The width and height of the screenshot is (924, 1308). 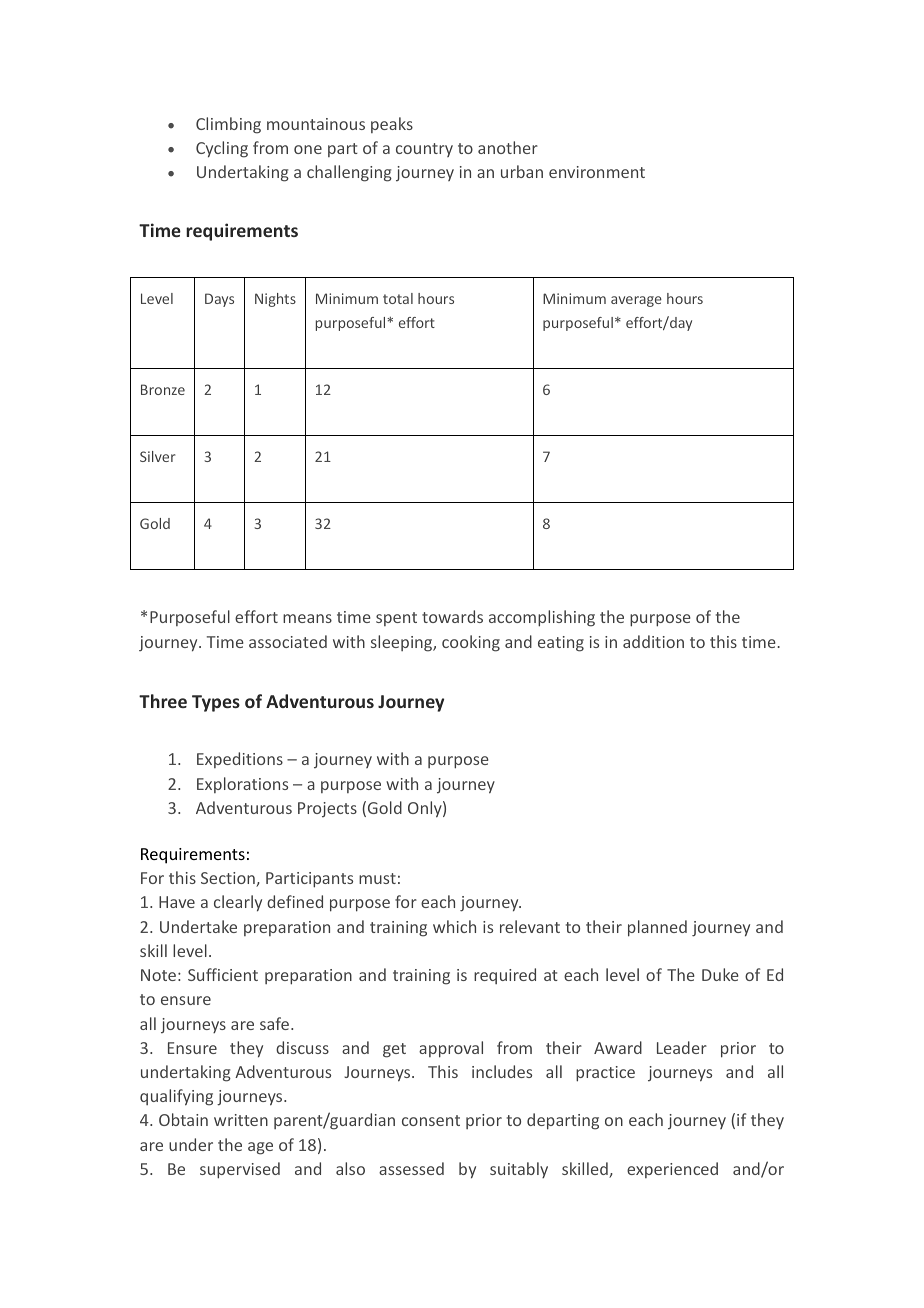 I want to click on total, so click(x=398, y=298).
